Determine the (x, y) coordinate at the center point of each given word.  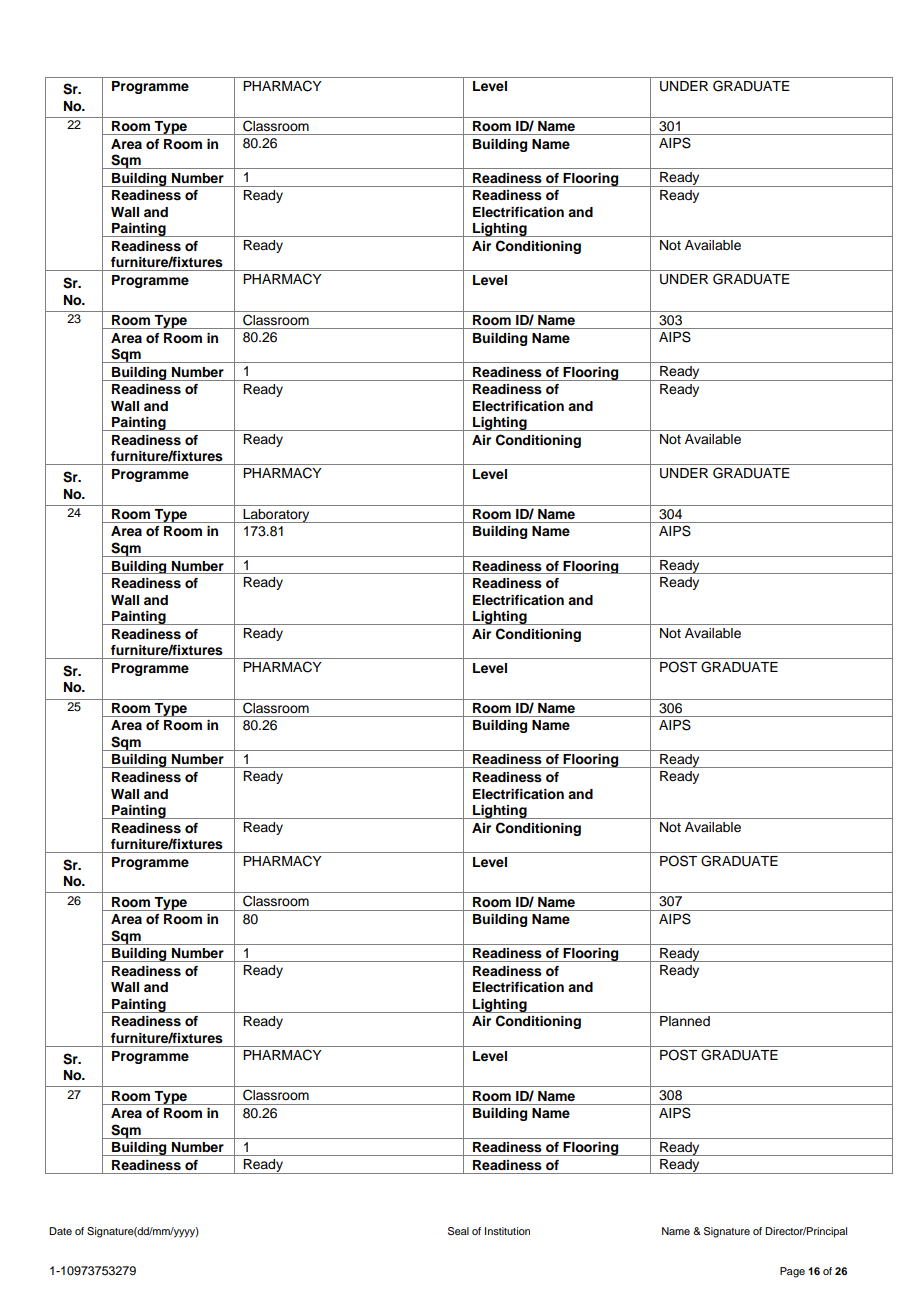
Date (60, 1231)
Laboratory (276, 516)
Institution (507, 1231)
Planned (685, 1021)
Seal (458, 1231)
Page (792, 1272)
